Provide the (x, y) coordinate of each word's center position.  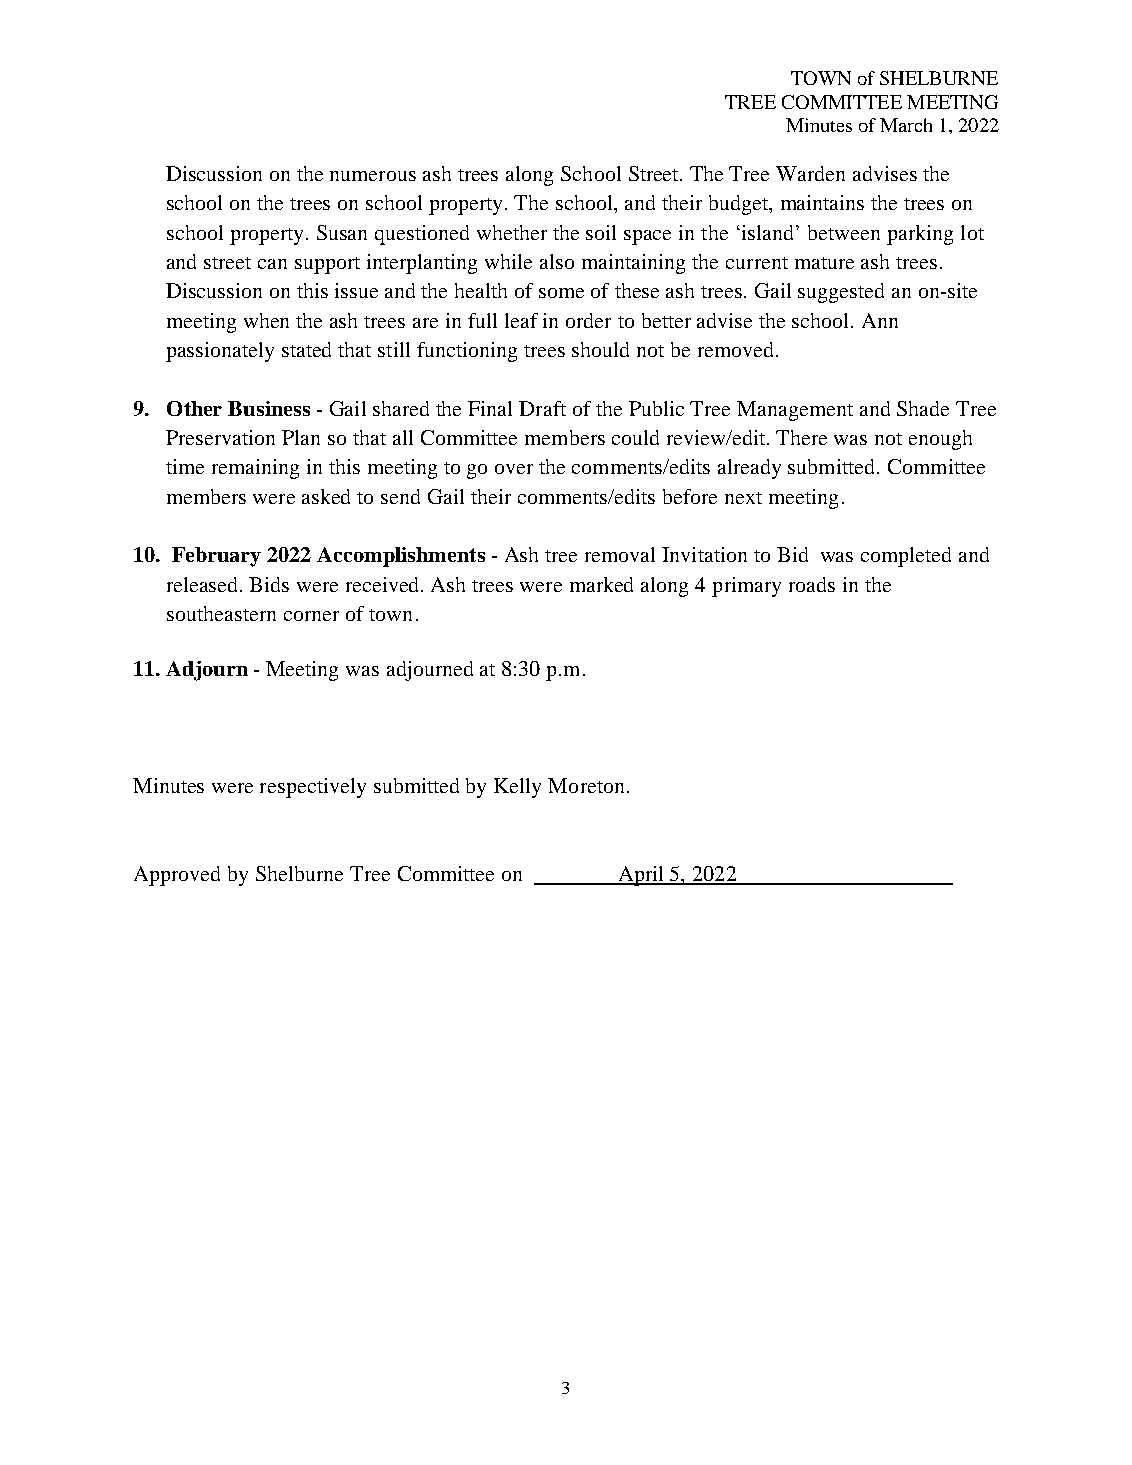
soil (601, 232)
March (906, 125)
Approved (177, 876)
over (514, 469)
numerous (373, 176)
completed (906, 557)
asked (326, 496)
